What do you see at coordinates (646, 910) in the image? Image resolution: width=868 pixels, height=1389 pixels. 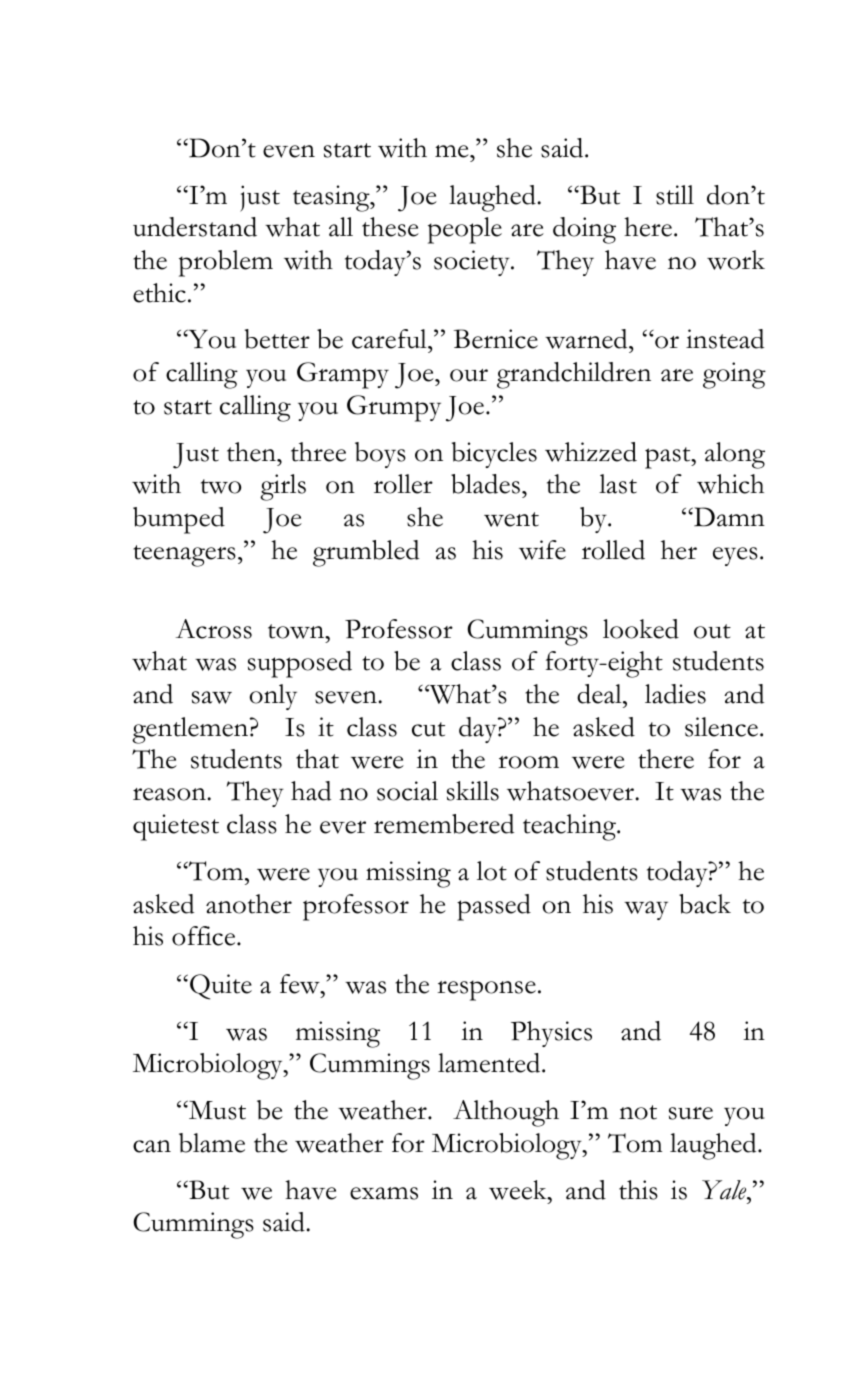 I see `way` at bounding box center [646, 910].
